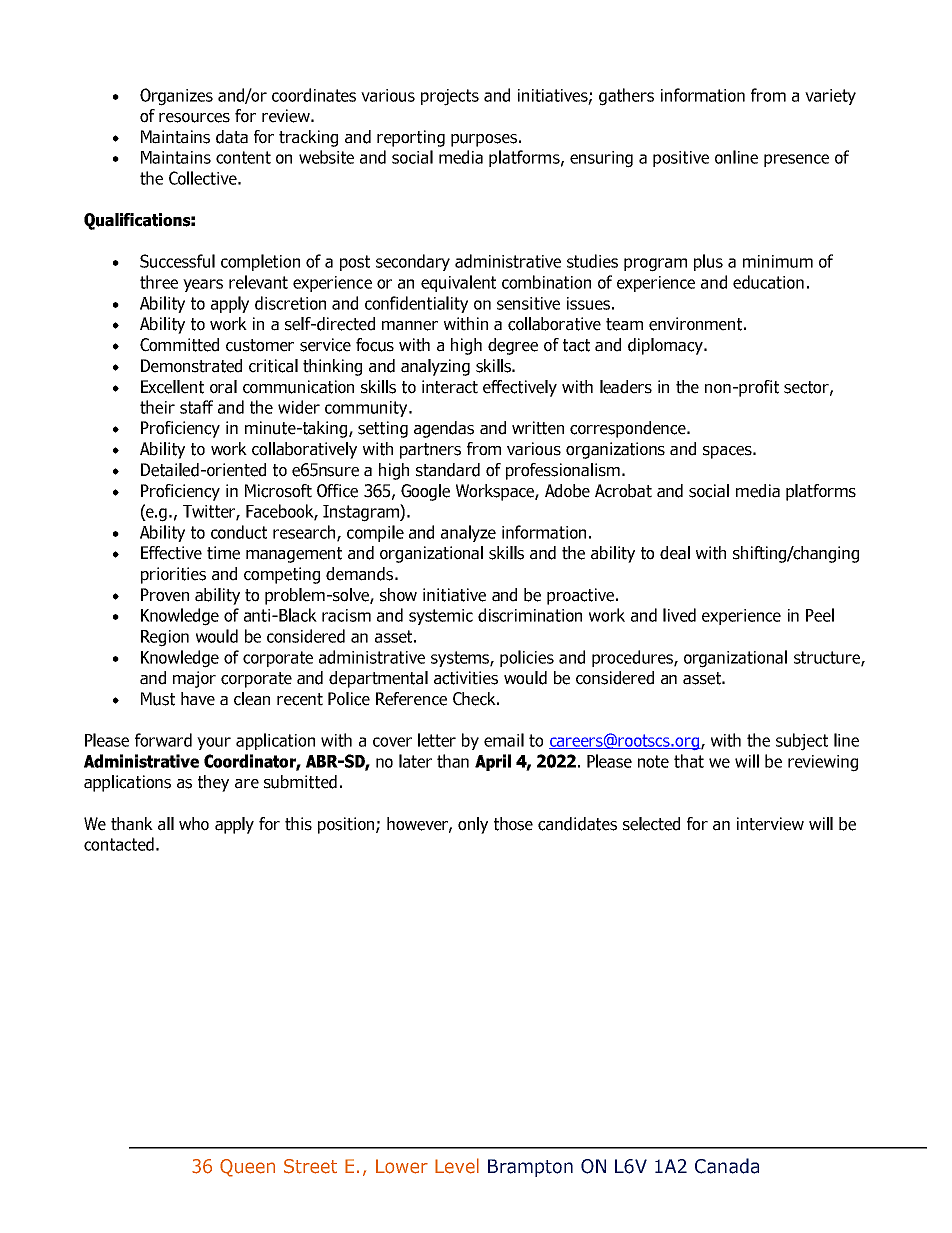 This image has height=1233, width=952. Describe the element at coordinates (530, 615) in the image. I see `discrimination` at that location.
